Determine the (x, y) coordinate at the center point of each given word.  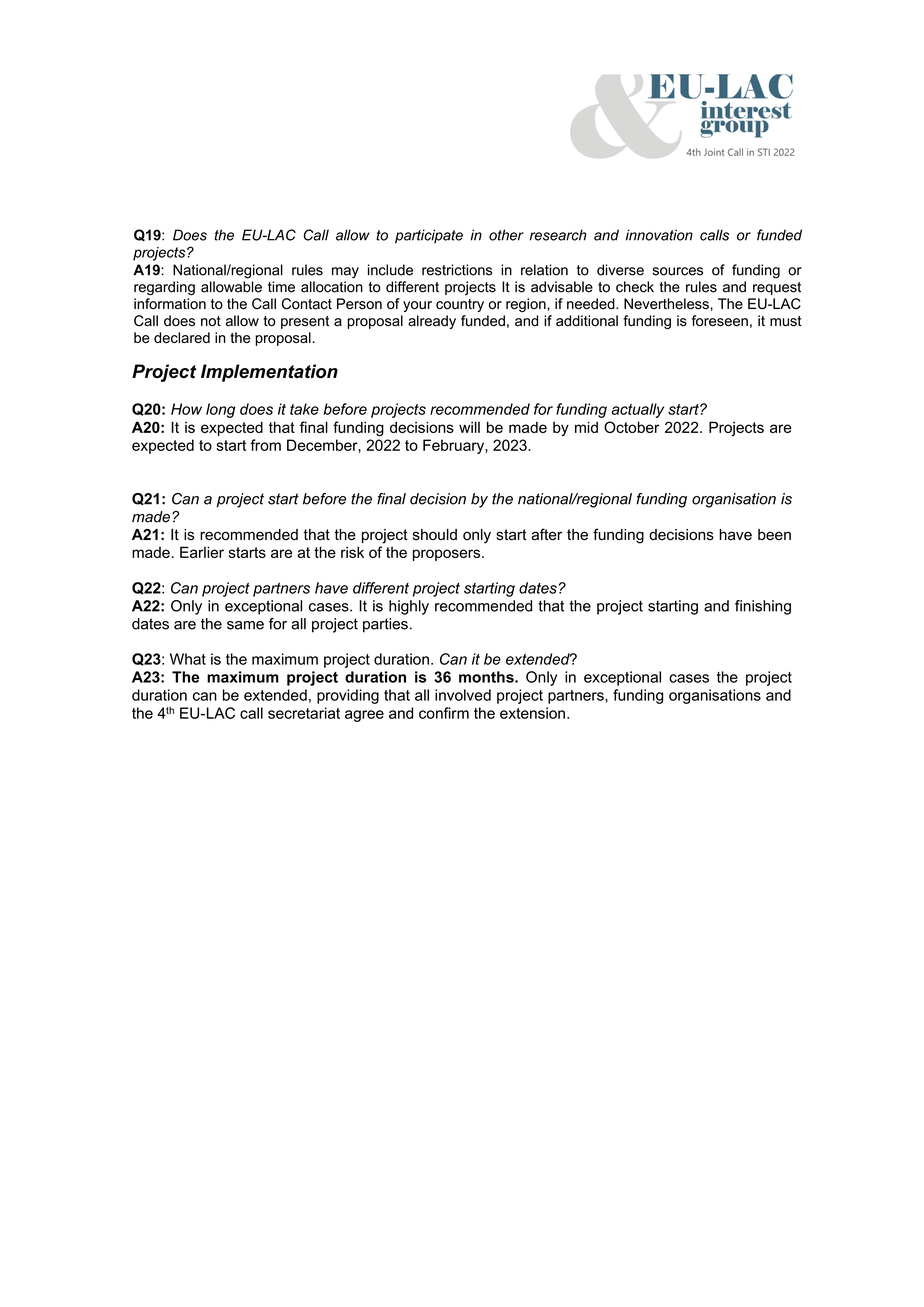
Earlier (202, 552)
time (281, 287)
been (774, 535)
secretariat (304, 713)
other (506, 235)
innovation (659, 235)
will (469, 427)
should (435, 535)
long (220, 410)
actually (637, 410)
